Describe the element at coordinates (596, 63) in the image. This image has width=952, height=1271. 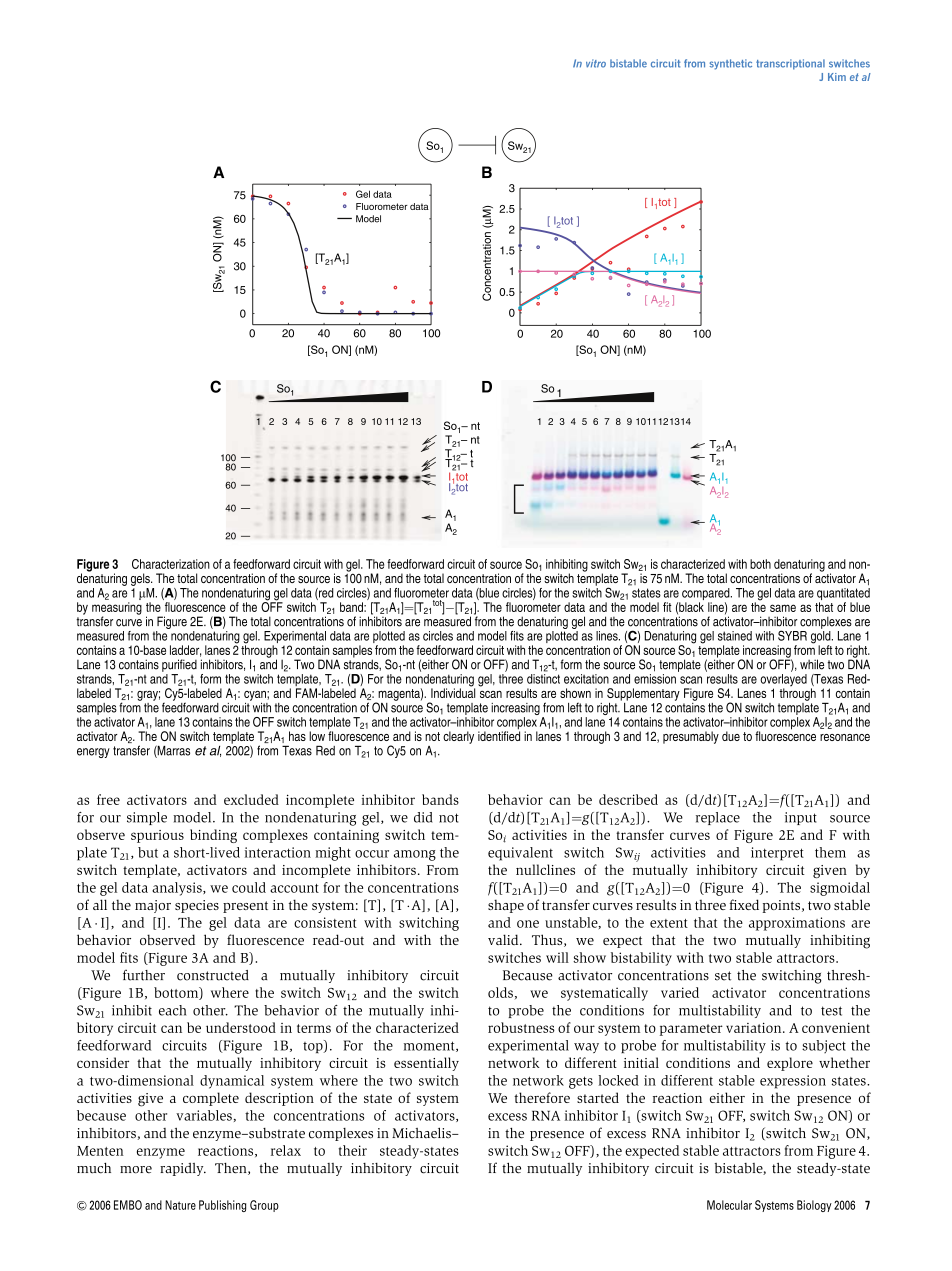
I see `vitro` at that location.
